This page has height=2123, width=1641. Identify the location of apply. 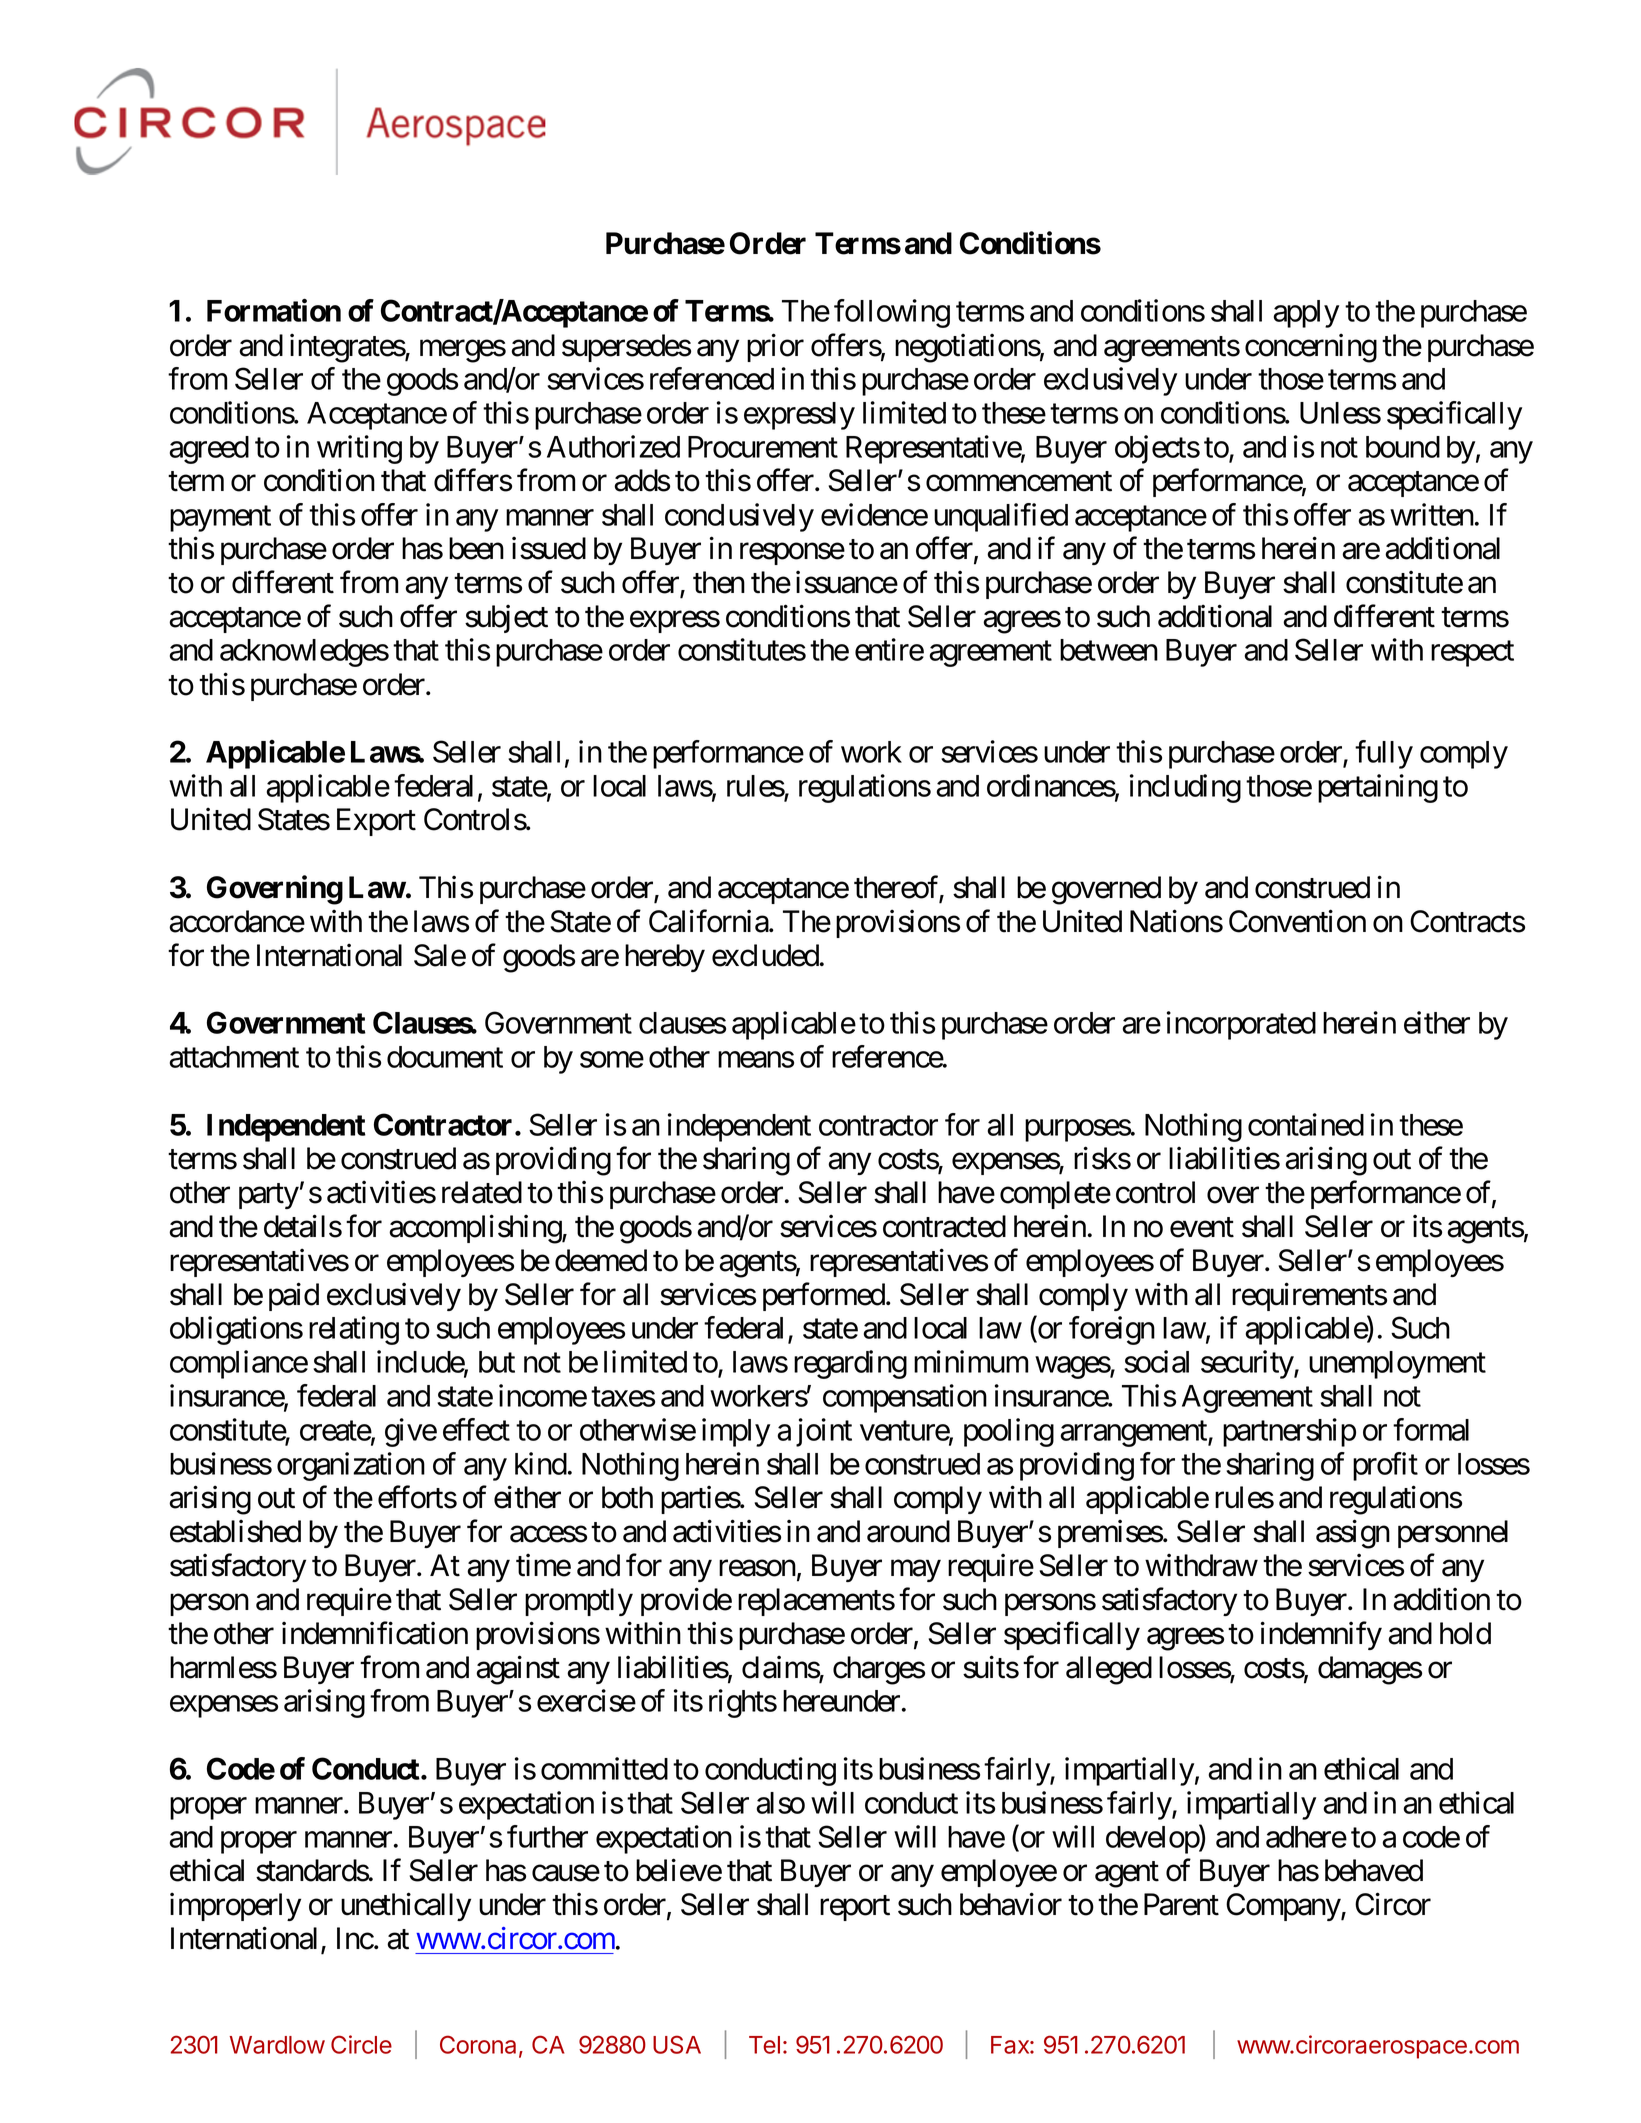
(1306, 314).
